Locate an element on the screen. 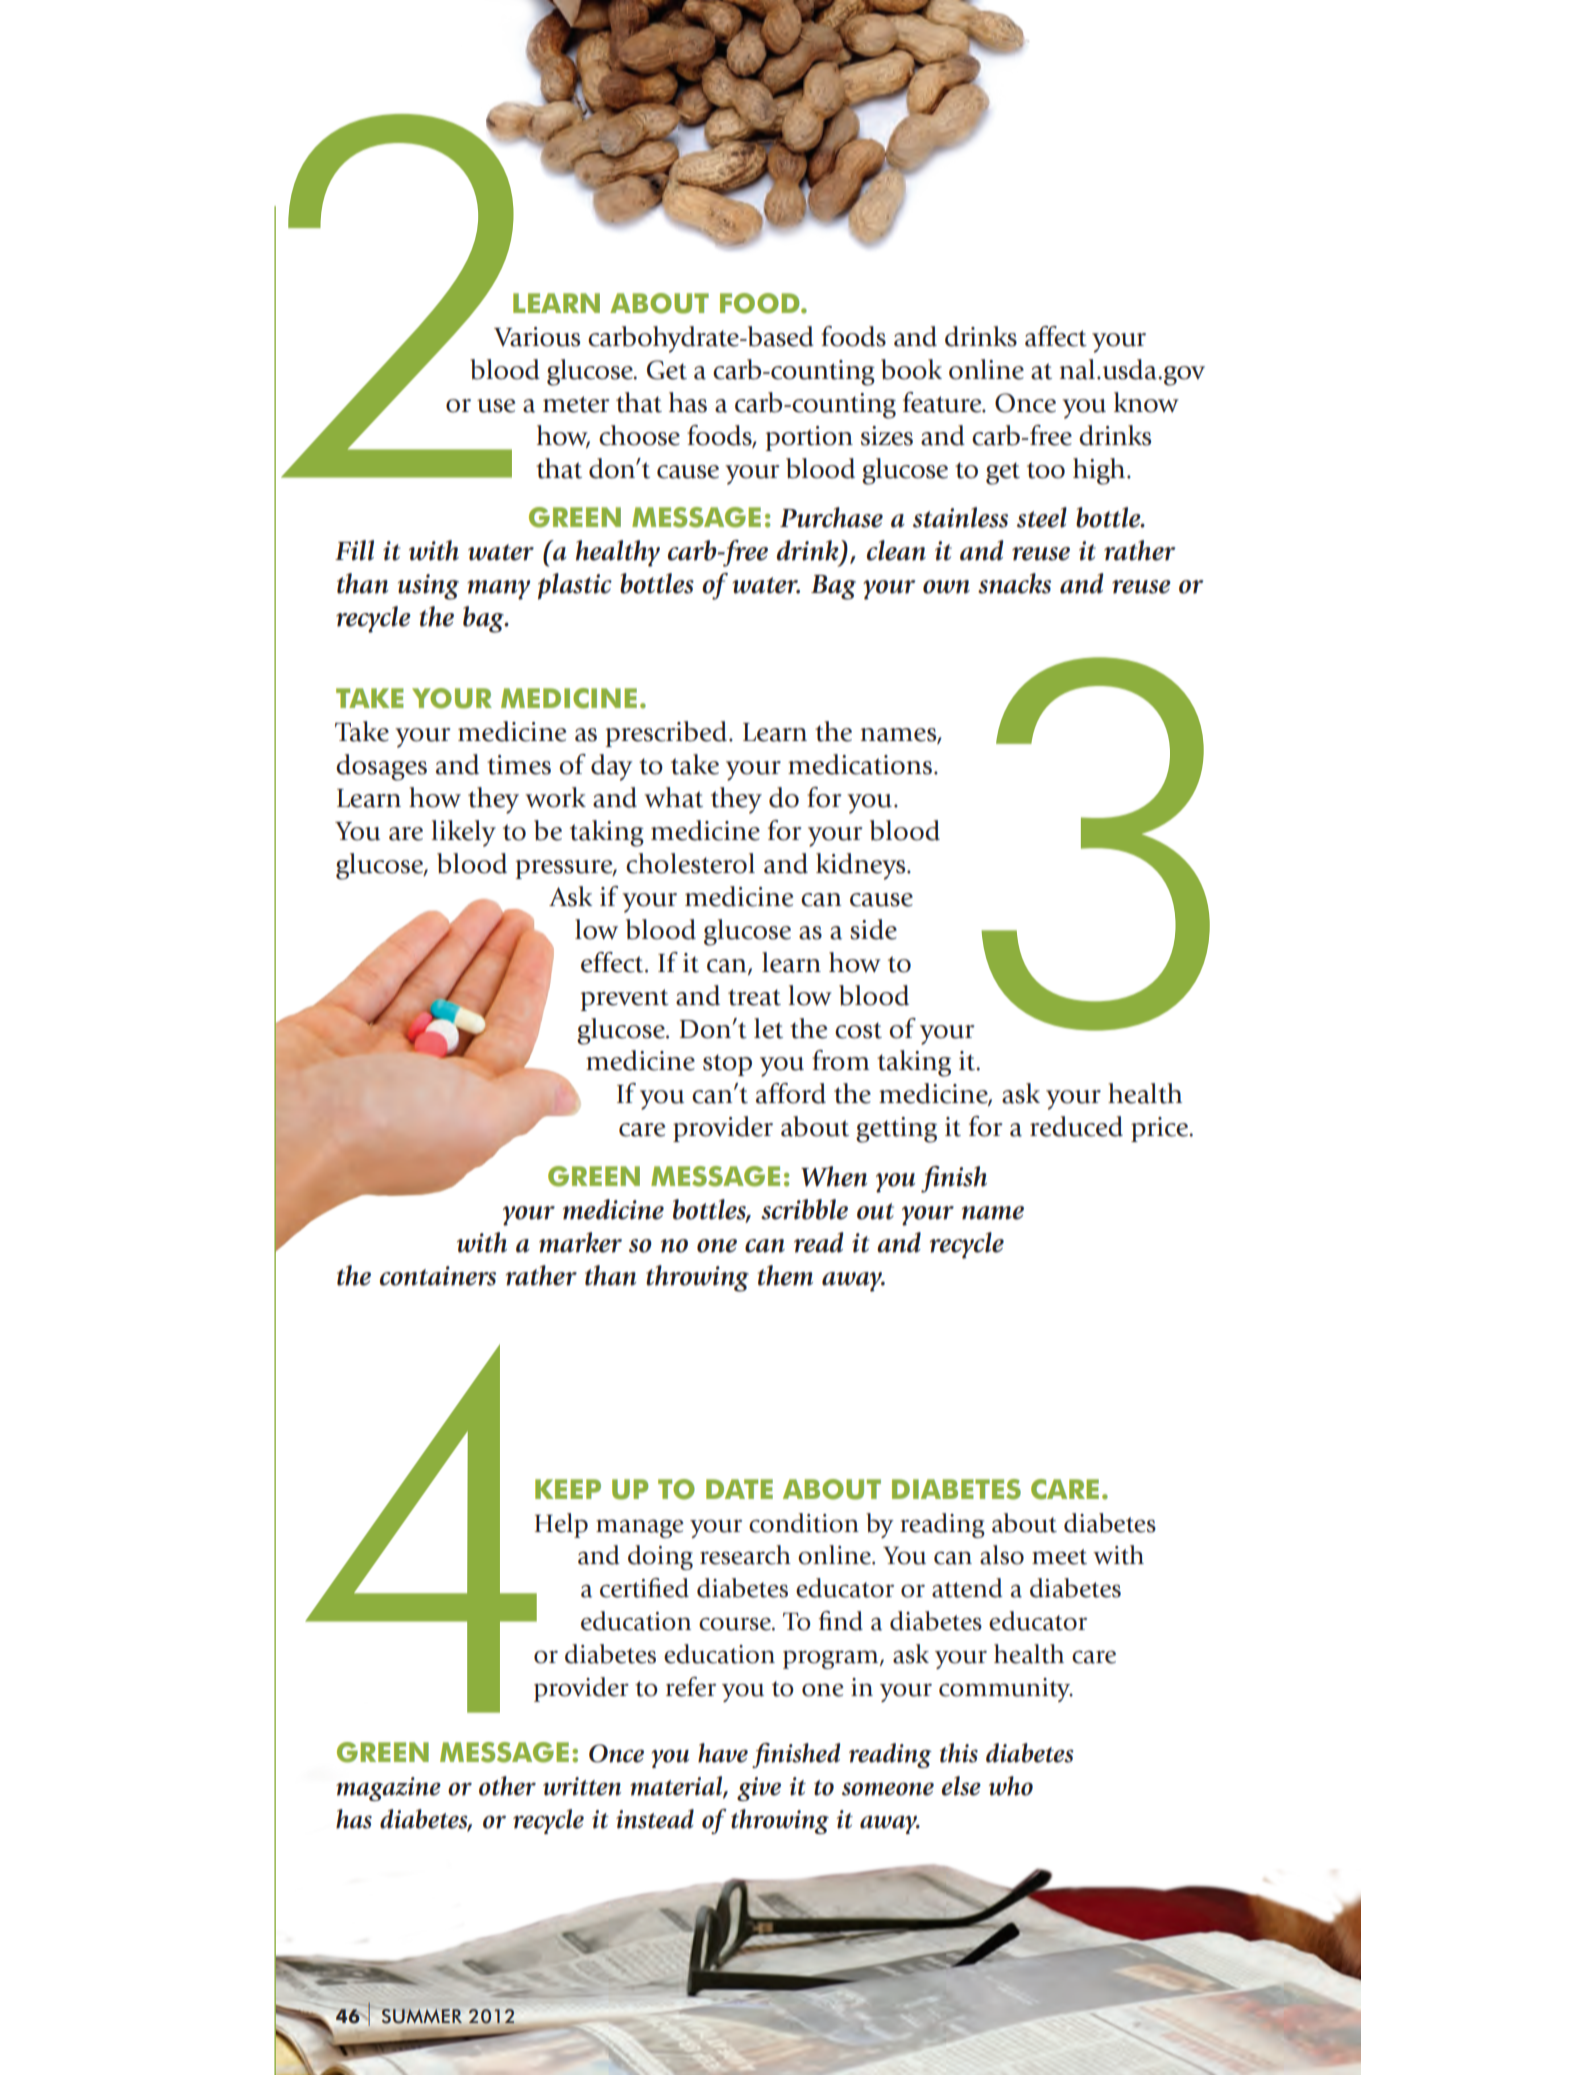  Various is located at coordinates (537, 337).
